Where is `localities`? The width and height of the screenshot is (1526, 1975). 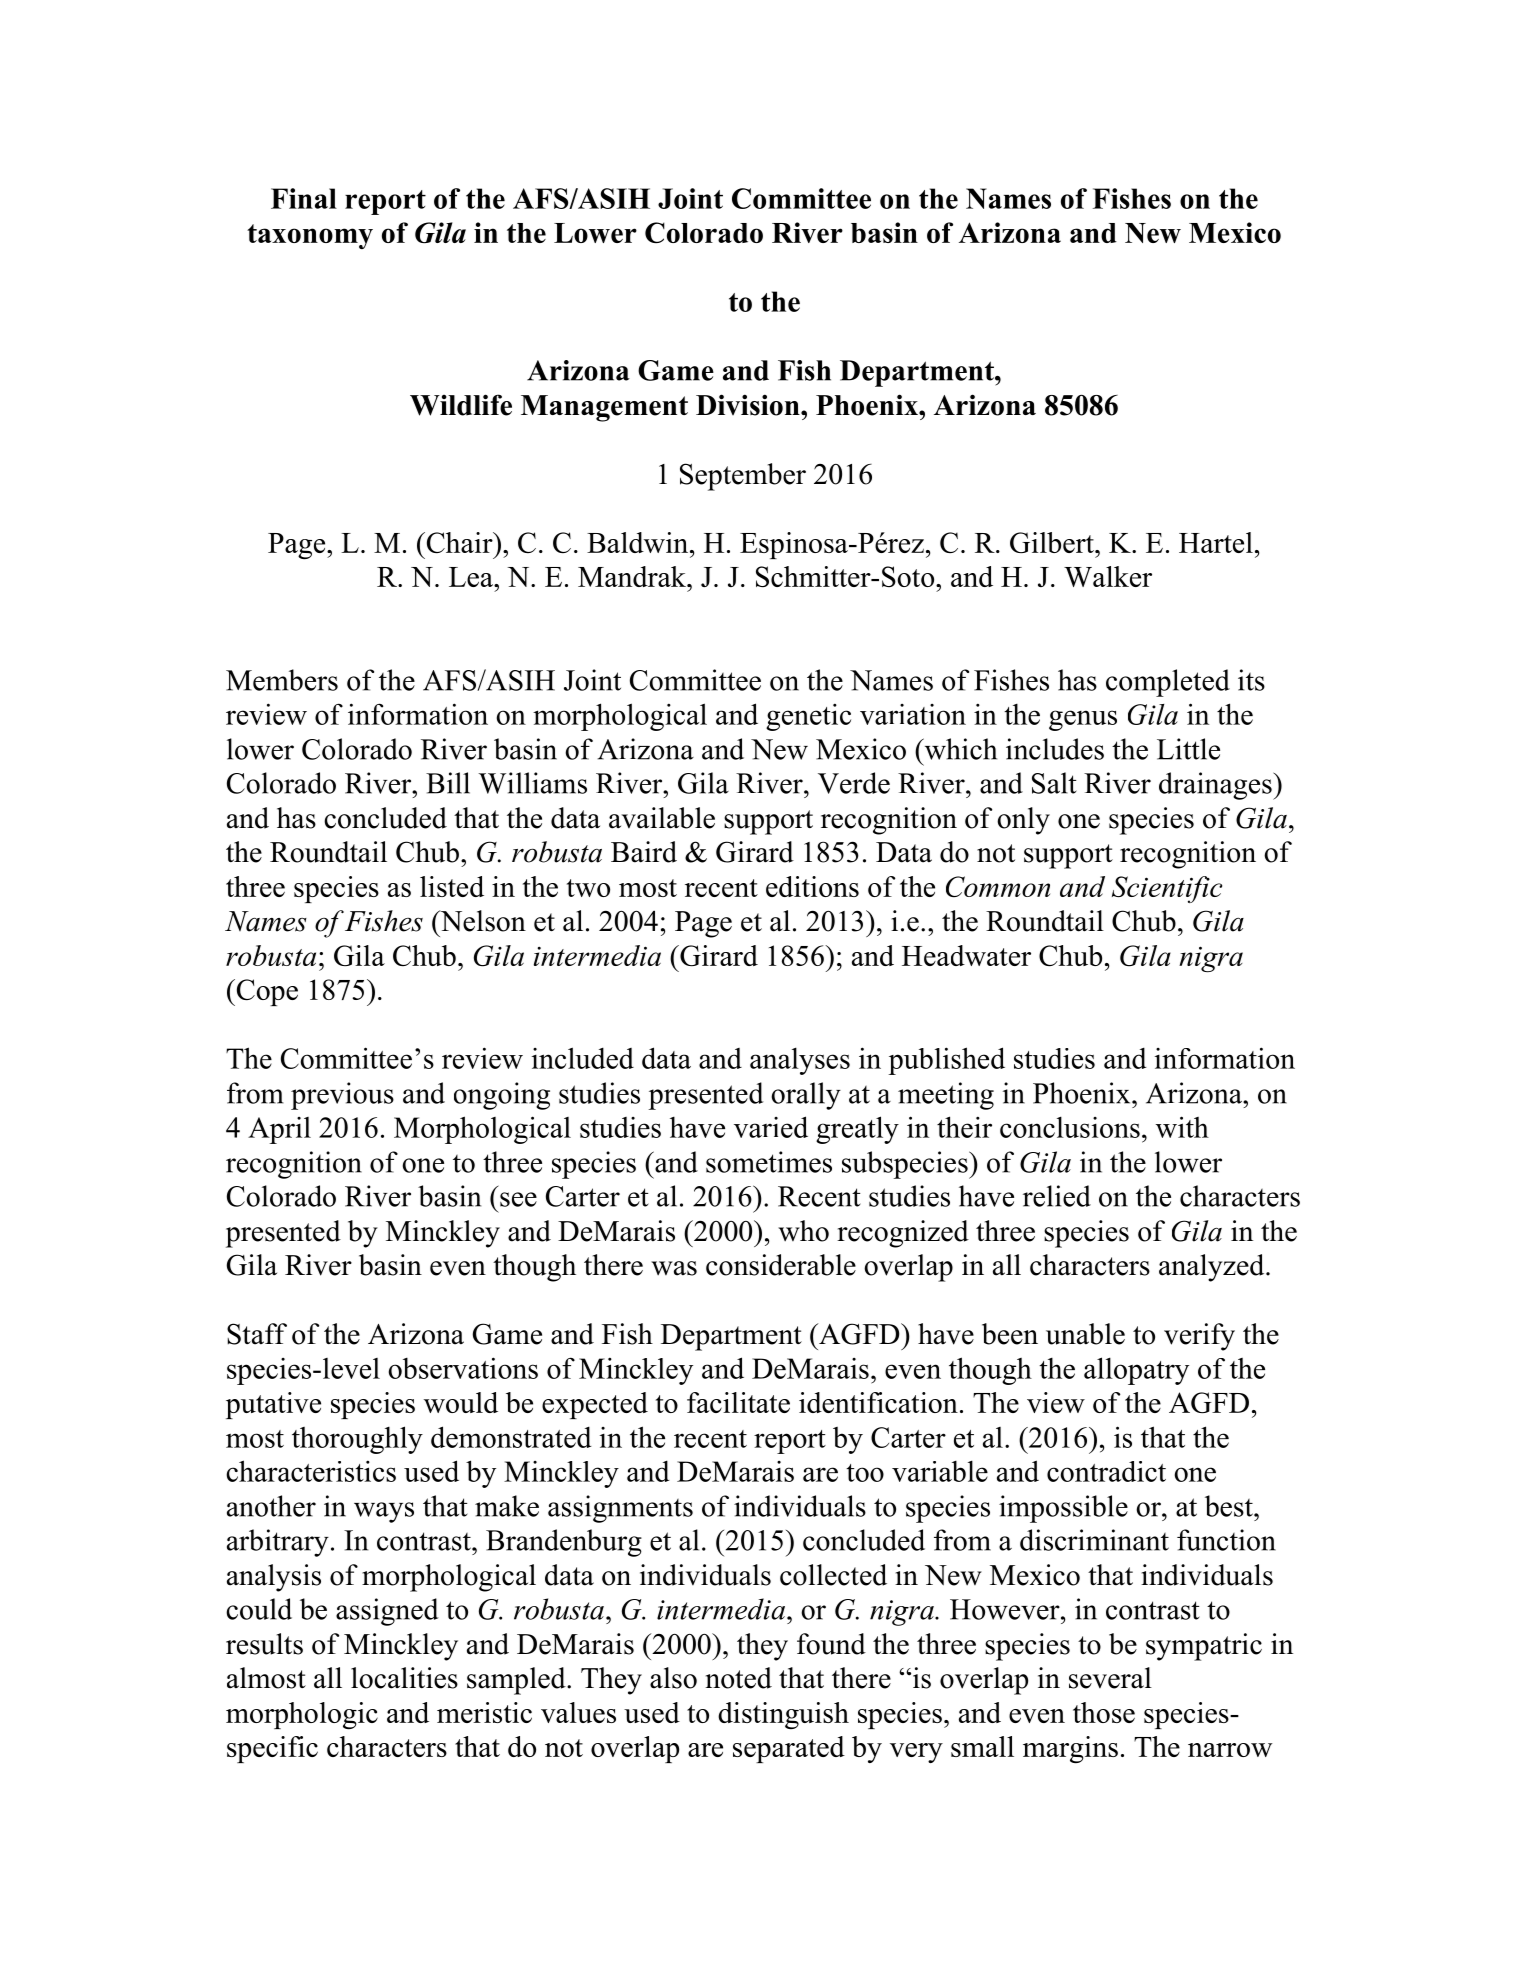 localities is located at coordinates (404, 1678).
